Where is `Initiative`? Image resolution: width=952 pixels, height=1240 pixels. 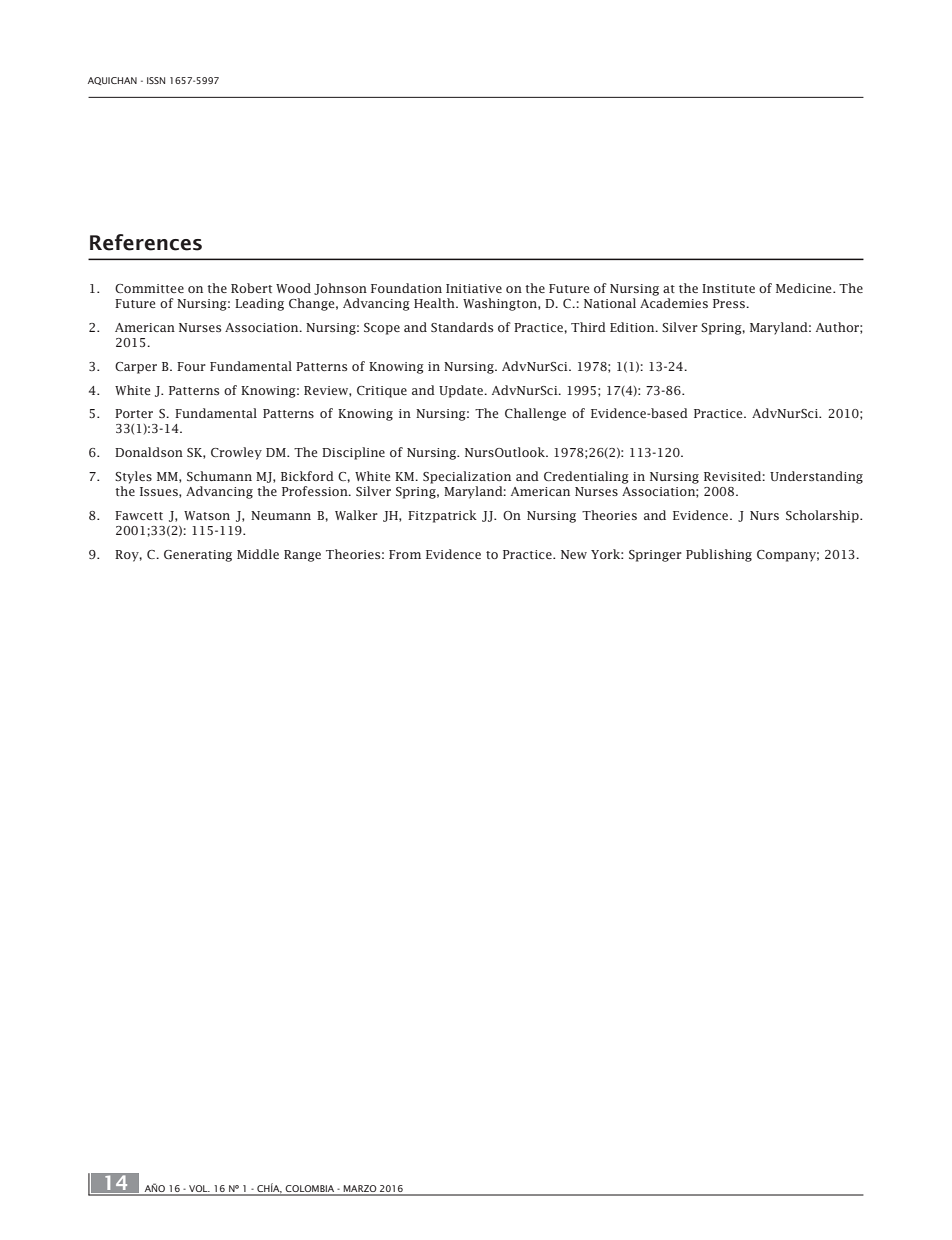
Initiative is located at coordinates (474, 288).
